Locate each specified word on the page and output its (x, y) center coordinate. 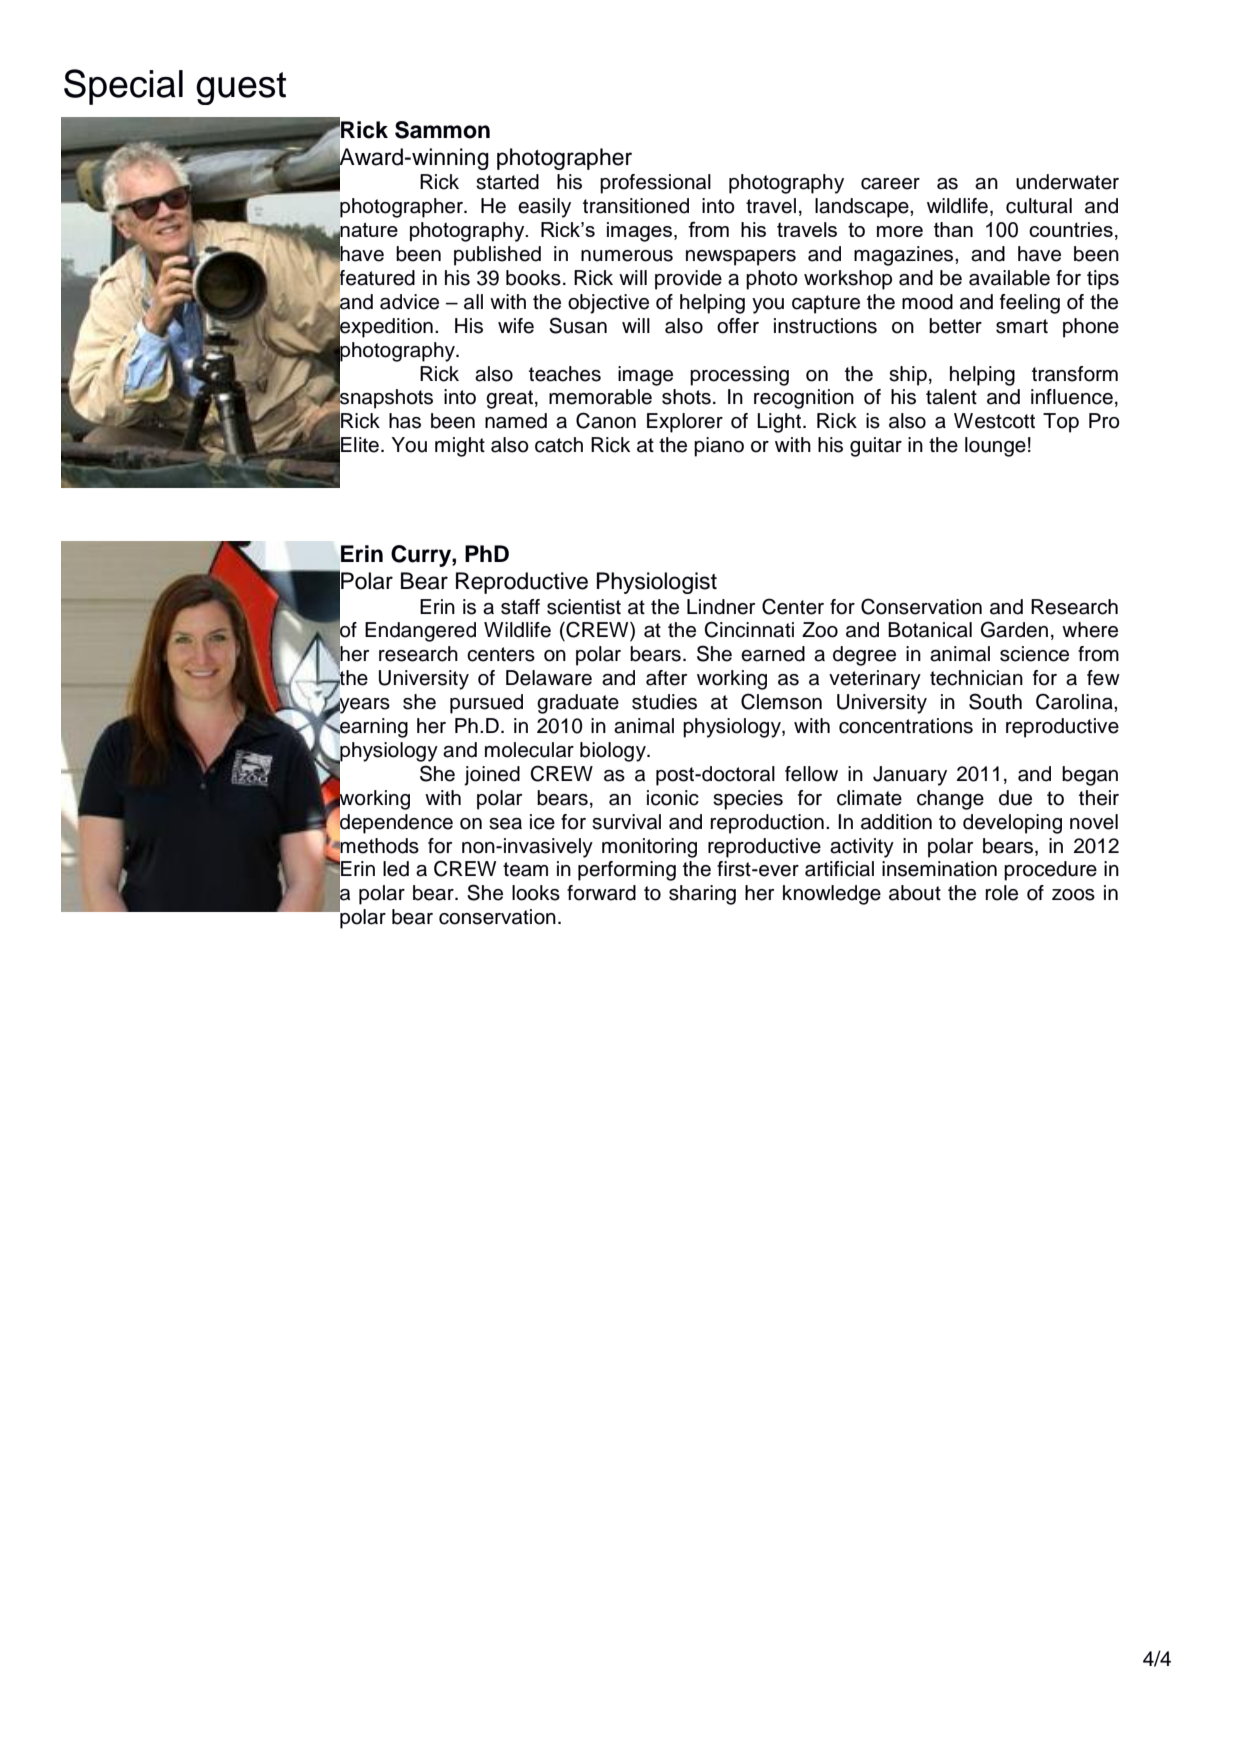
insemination (939, 869)
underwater (1067, 182)
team (525, 869)
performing (627, 871)
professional (655, 184)
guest (241, 88)
